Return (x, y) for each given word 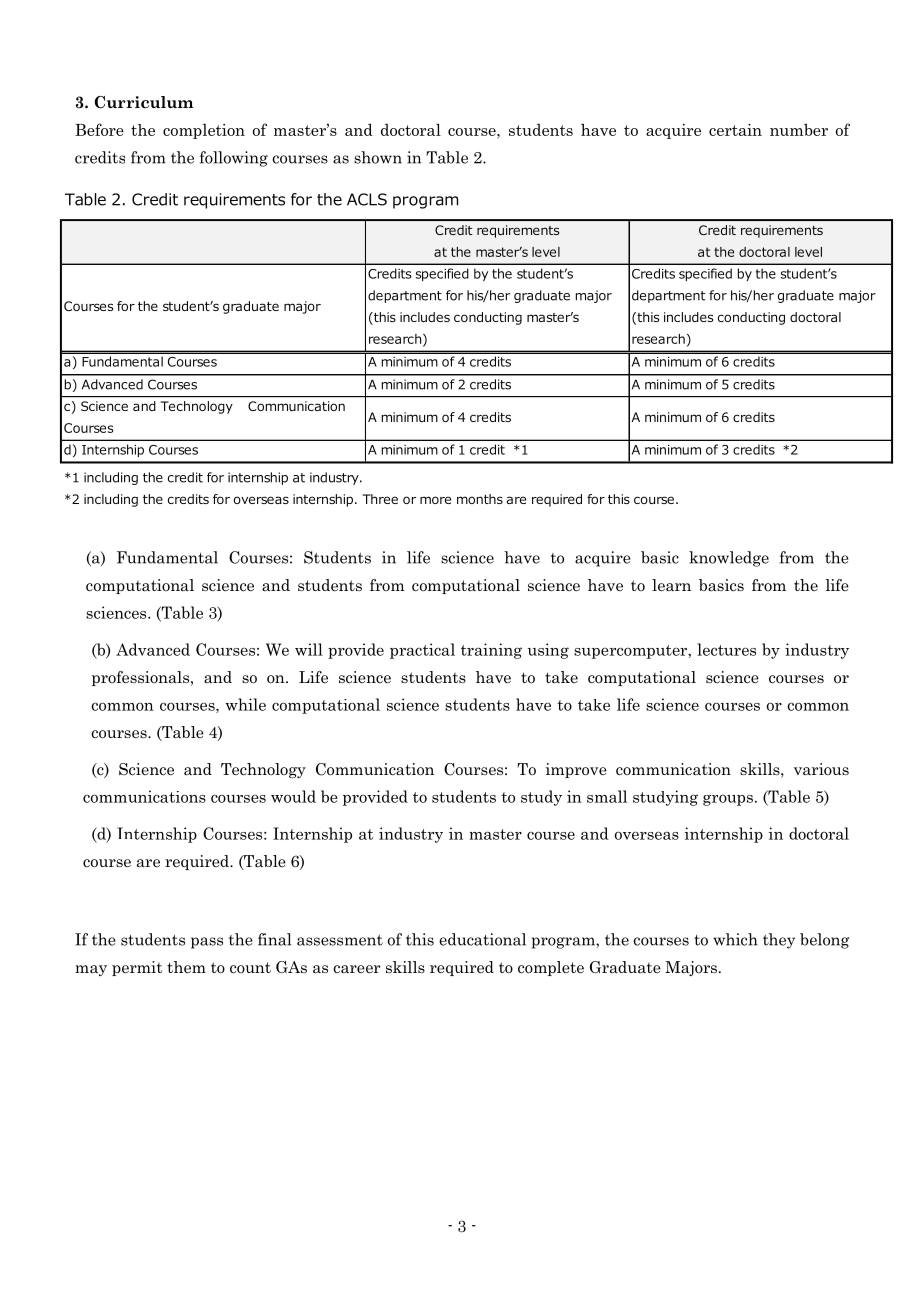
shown (378, 157)
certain (735, 130)
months (480, 499)
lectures (726, 649)
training (491, 651)
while (245, 704)
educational (482, 939)
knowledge (729, 559)
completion (204, 131)
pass (207, 943)
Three (380, 499)
